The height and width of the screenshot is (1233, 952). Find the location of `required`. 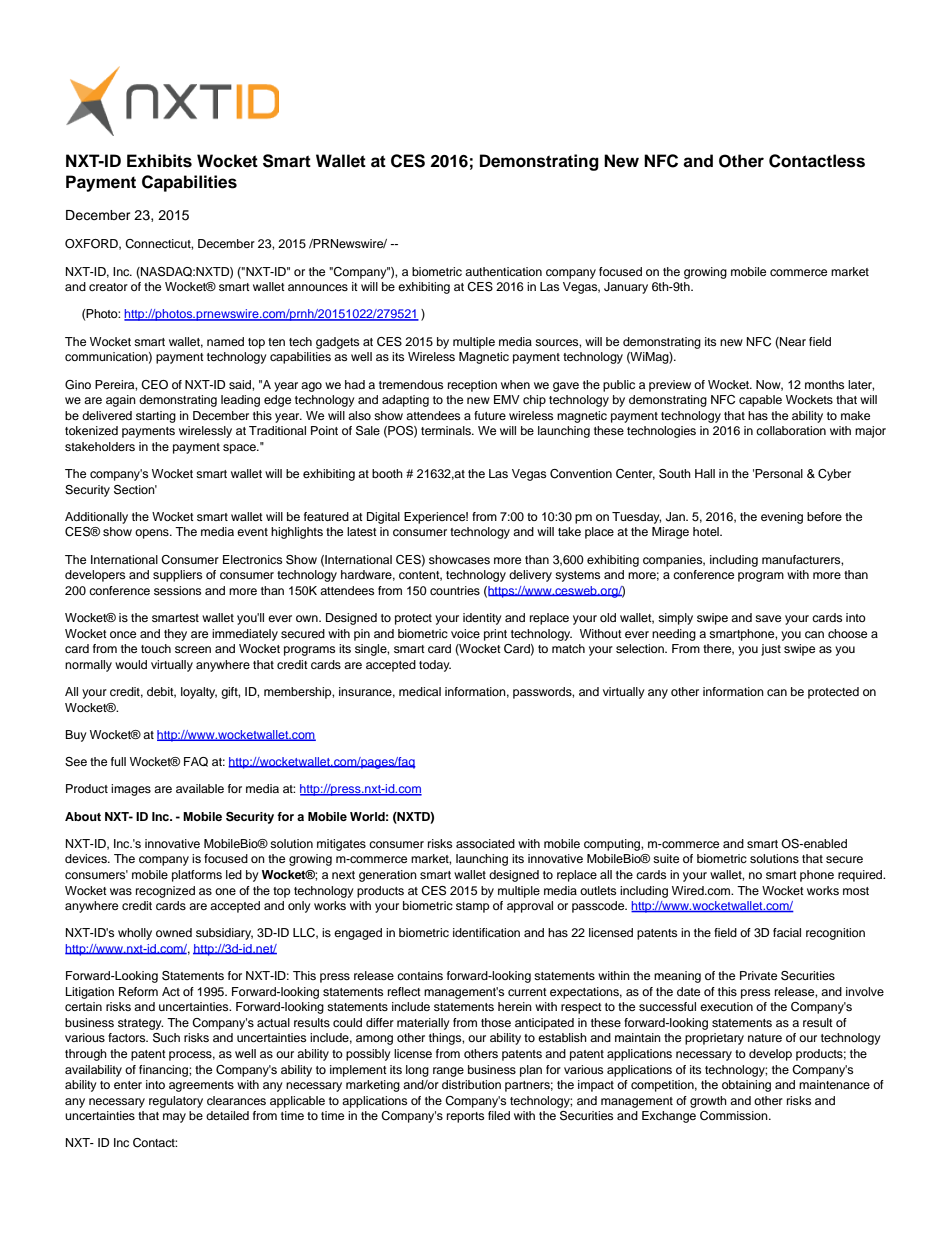

required is located at coordinates (861, 876).
